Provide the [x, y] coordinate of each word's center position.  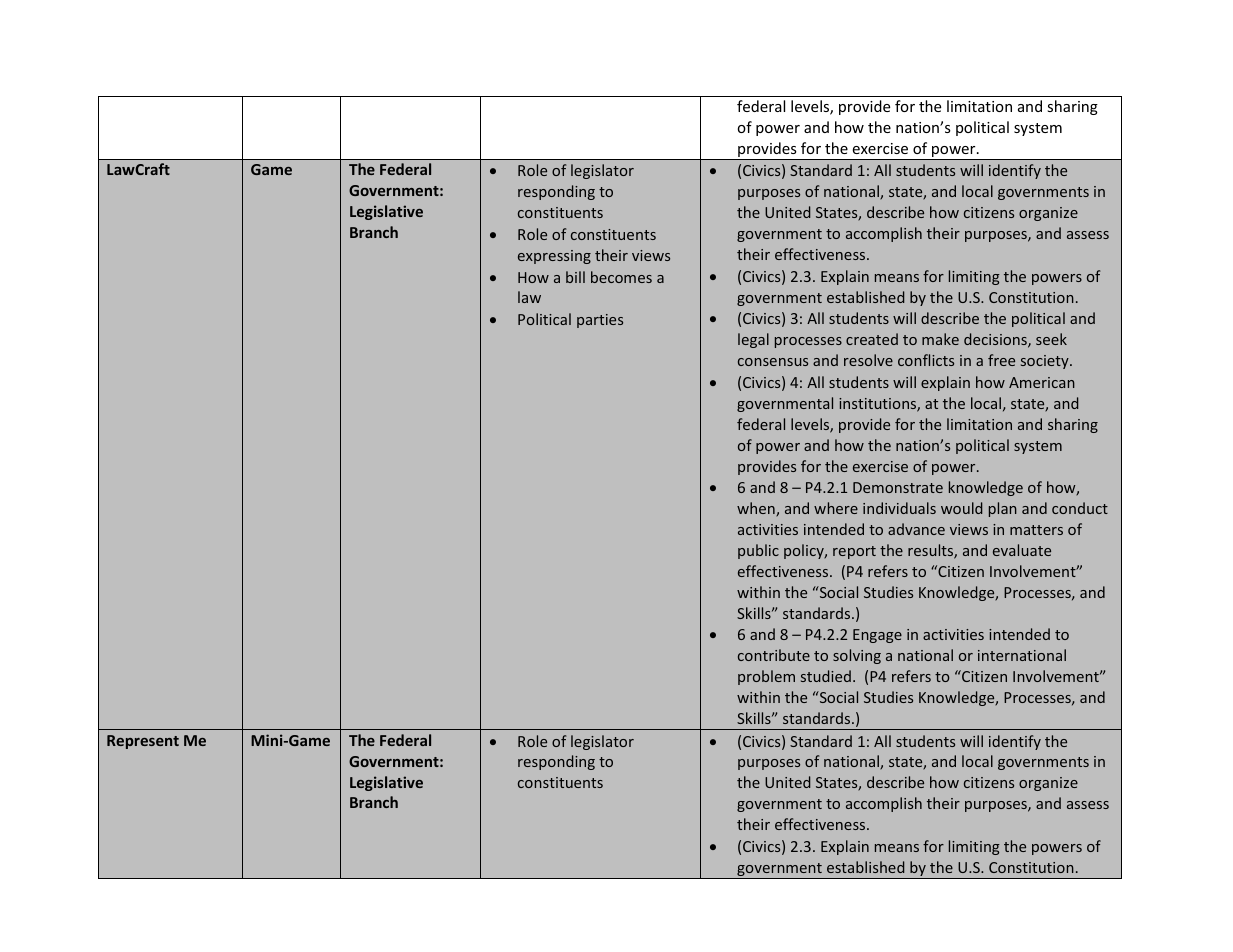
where [836, 508]
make [940, 339]
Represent [143, 742]
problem [766, 677]
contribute [774, 655]
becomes [621, 277]
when [757, 509]
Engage [877, 636]
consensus [773, 362]
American [1042, 382]
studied [826, 676]
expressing [554, 257]
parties [600, 321]
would [961, 508]
